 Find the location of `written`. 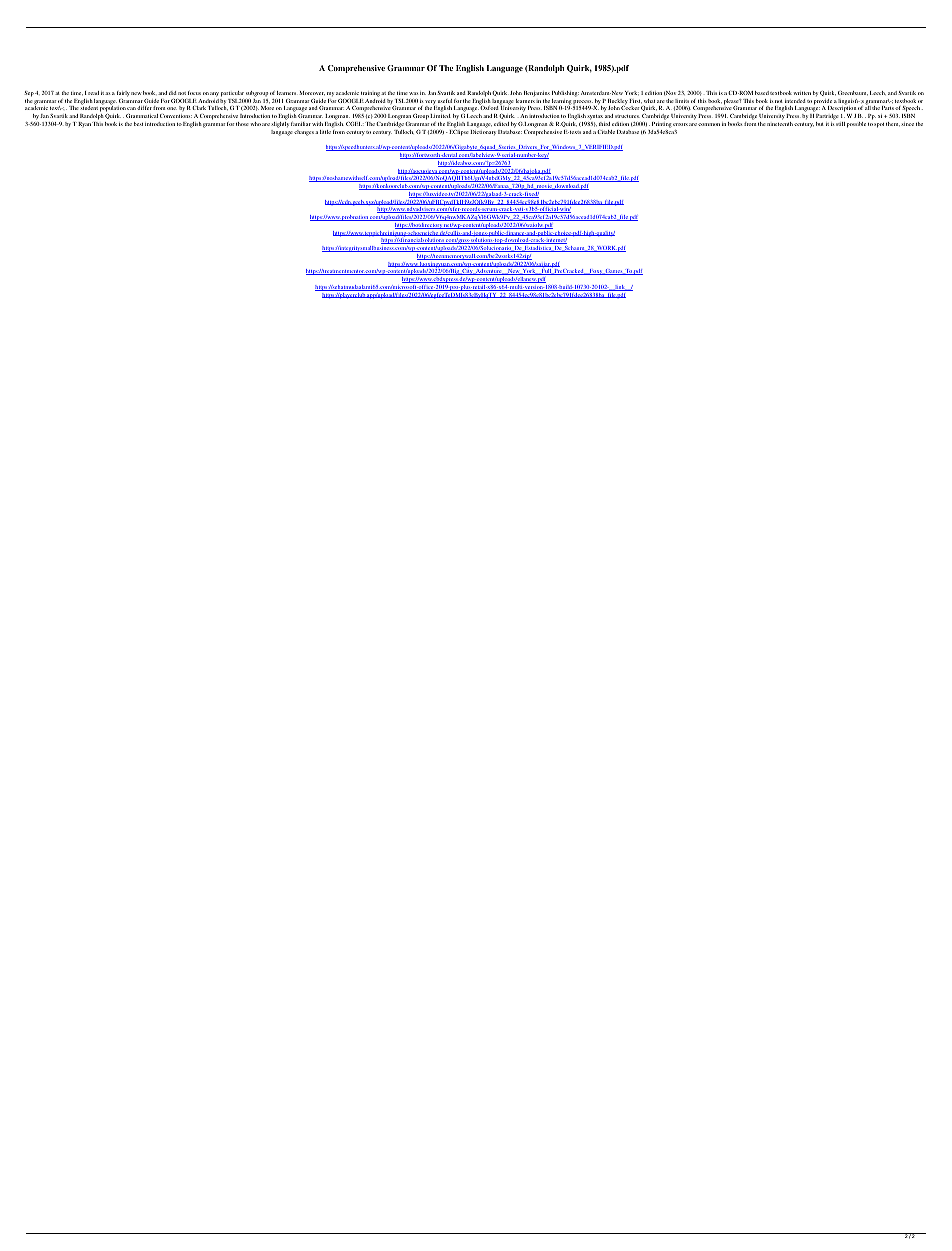

written is located at coordinates (802, 93).
